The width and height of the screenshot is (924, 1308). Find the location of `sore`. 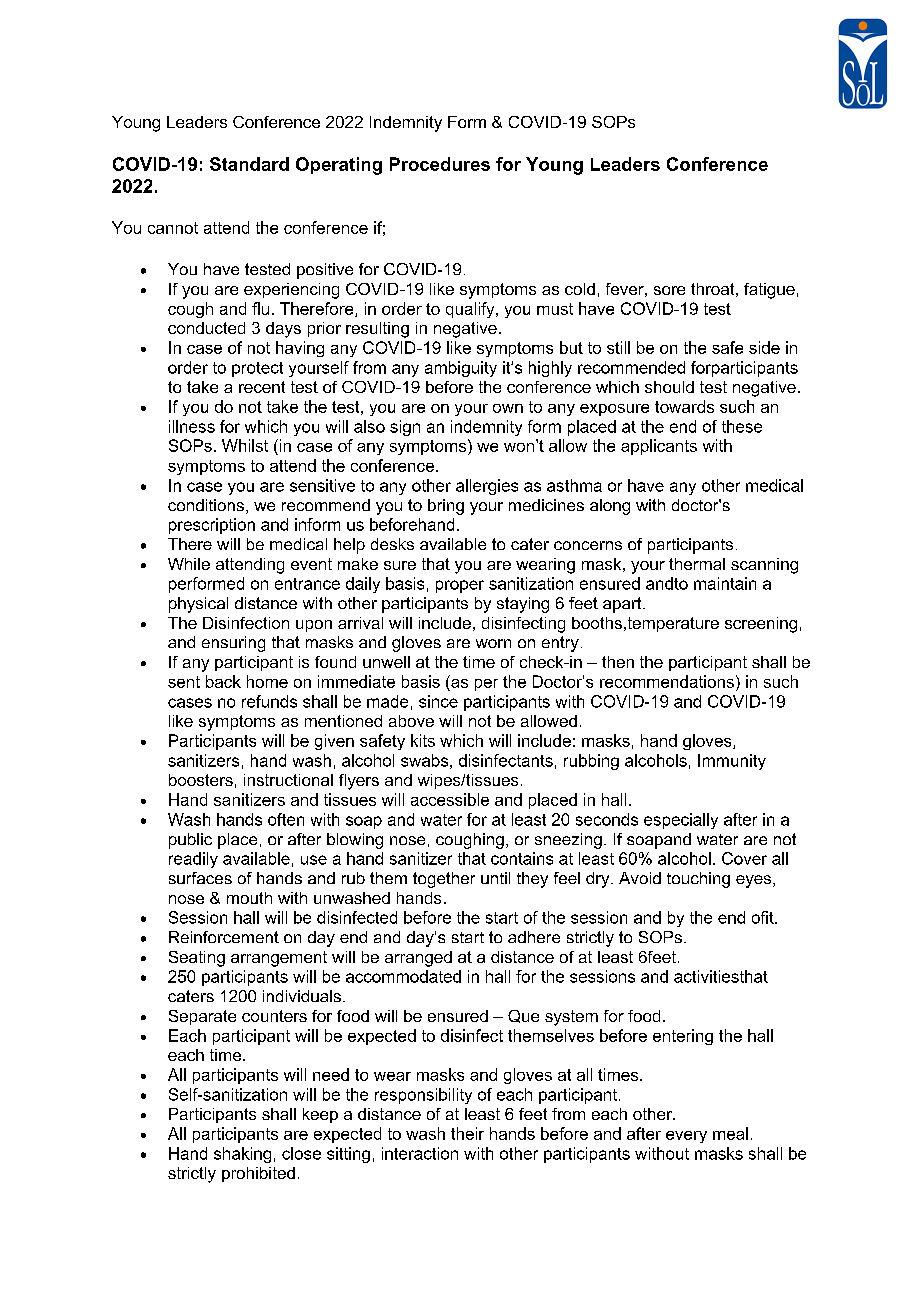

sore is located at coordinates (669, 290).
